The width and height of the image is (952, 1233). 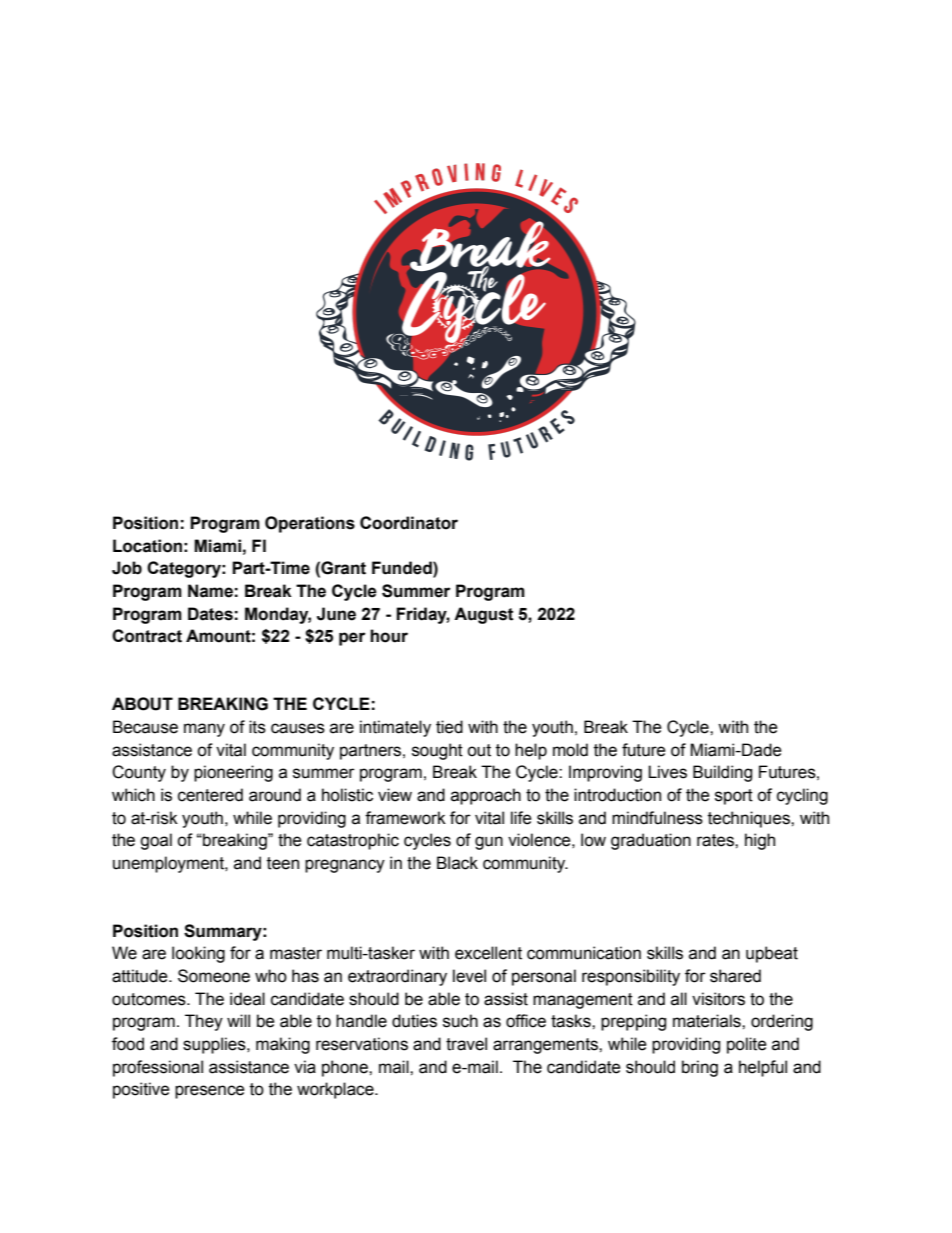 What do you see at coordinates (409, 523) in the image?
I see `Coordinator` at bounding box center [409, 523].
